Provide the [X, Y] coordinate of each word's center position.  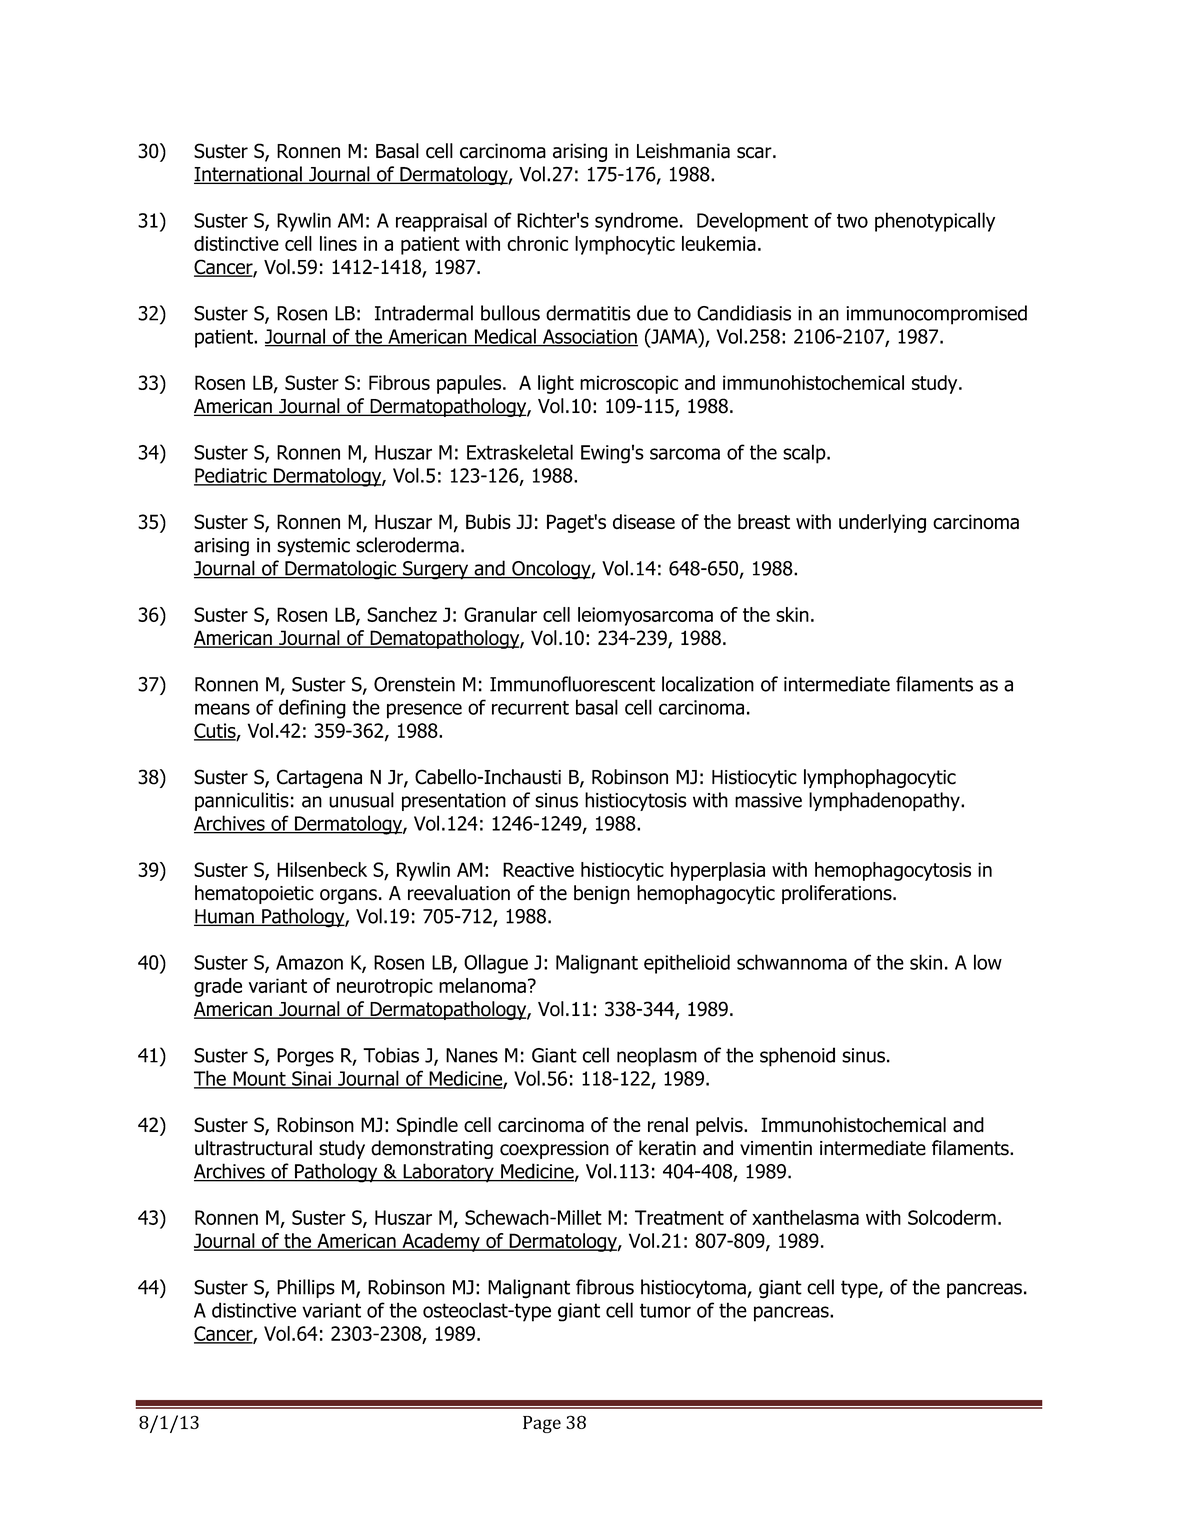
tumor [665, 1310]
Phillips [306, 1288]
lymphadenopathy [885, 801]
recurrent [530, 708]
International [249, 175]
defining [312, 709]
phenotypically [935, 222]
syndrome [636, 222]
